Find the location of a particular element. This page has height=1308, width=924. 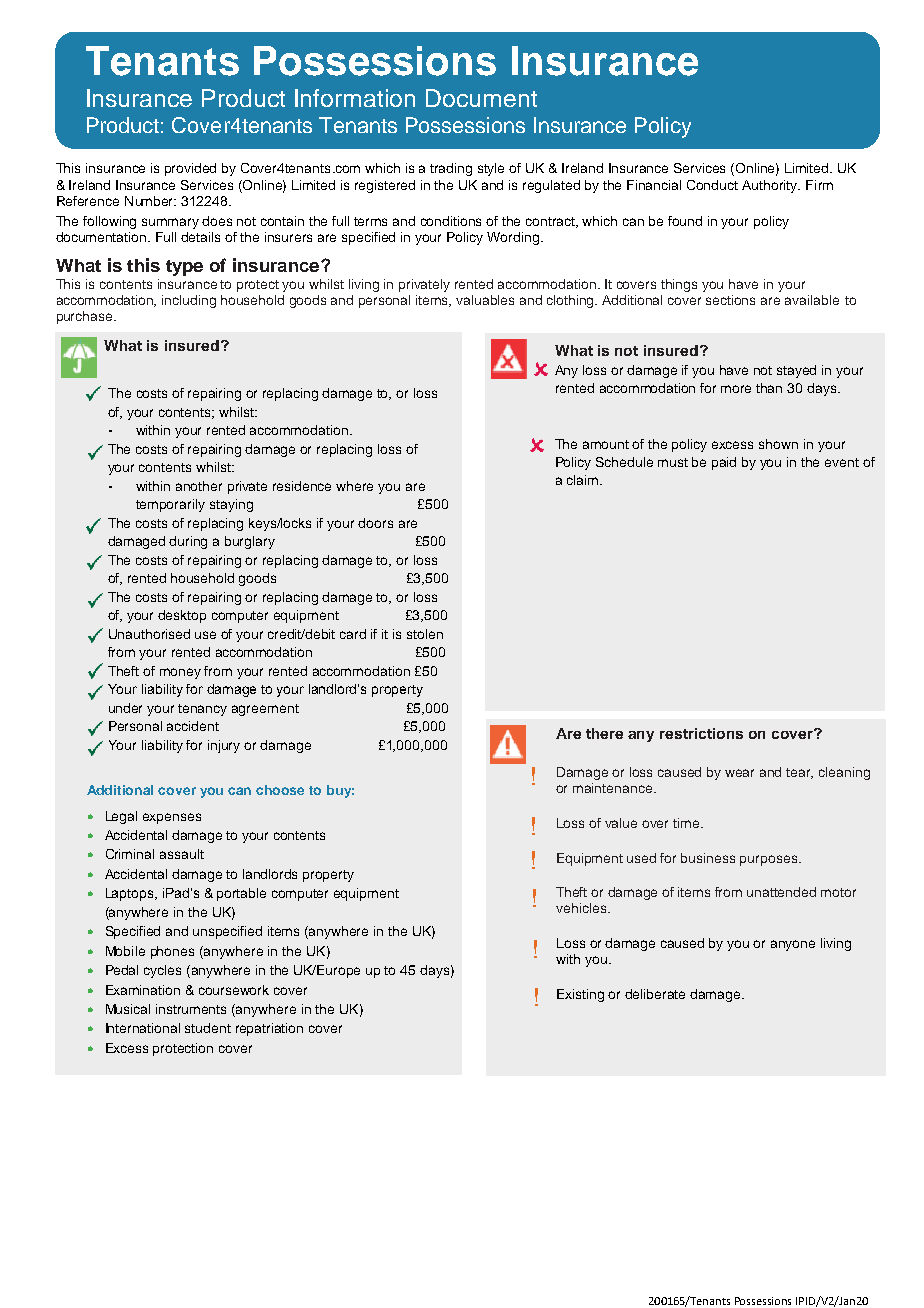

trading is located at coordinates (451, 169).
